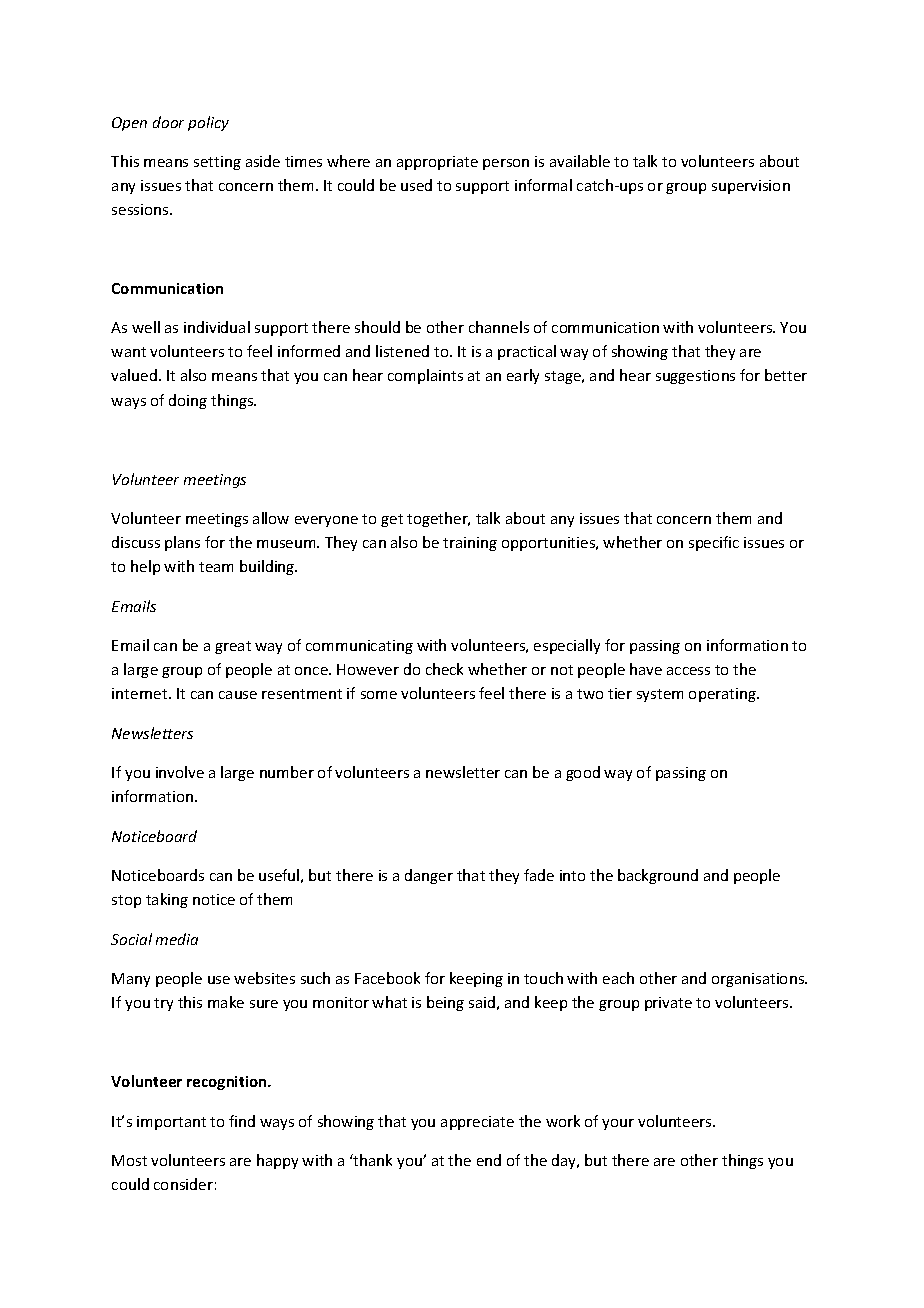 The width and height of the screenshot is (924, 1308). I want to click on end, so click(489, 1160).
